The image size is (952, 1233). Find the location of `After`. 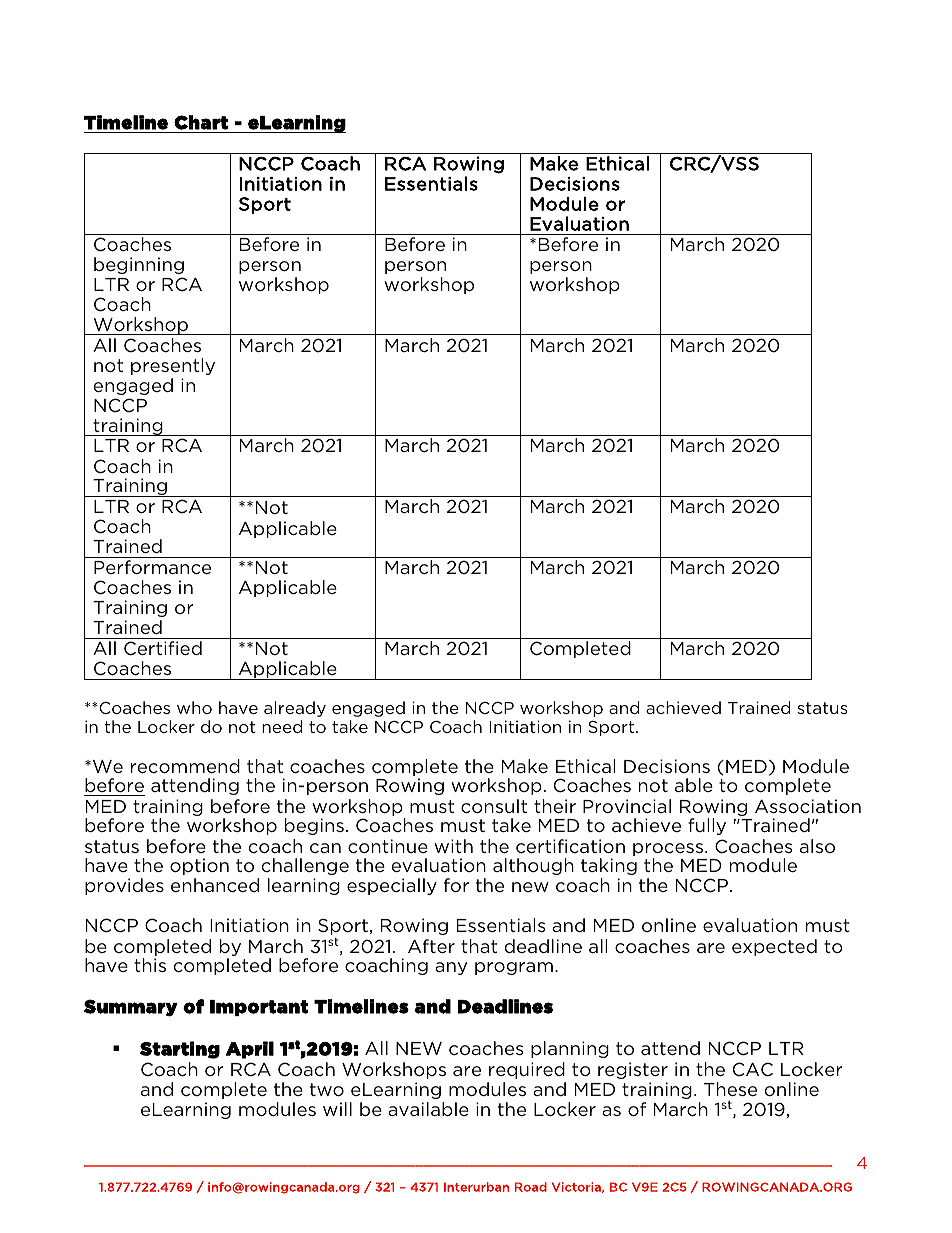

After is located at coordinates (431, 946).
